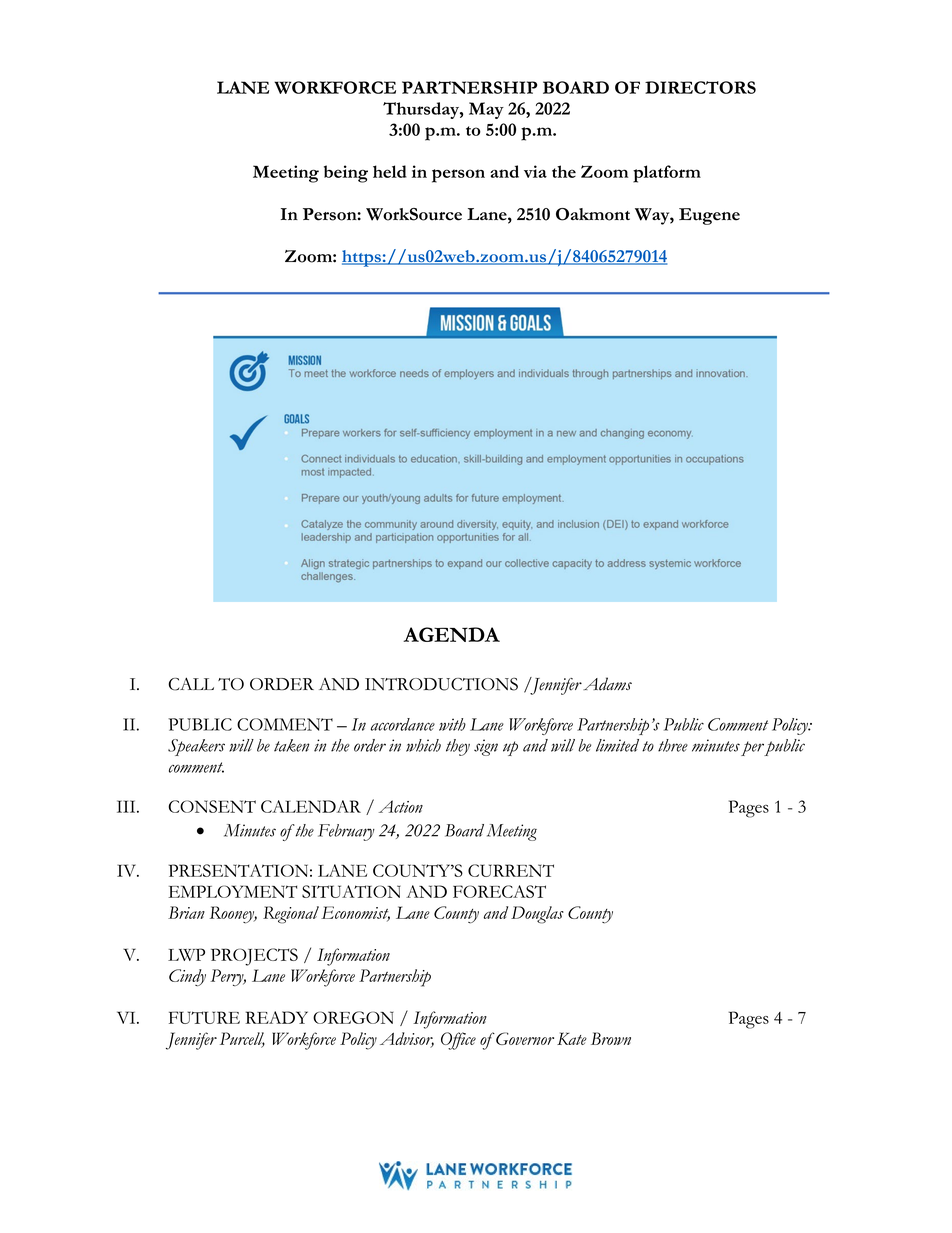 The height and width of the screenshot is (1233, 952). I want to click on FUTURE, so click(204, 1017).
